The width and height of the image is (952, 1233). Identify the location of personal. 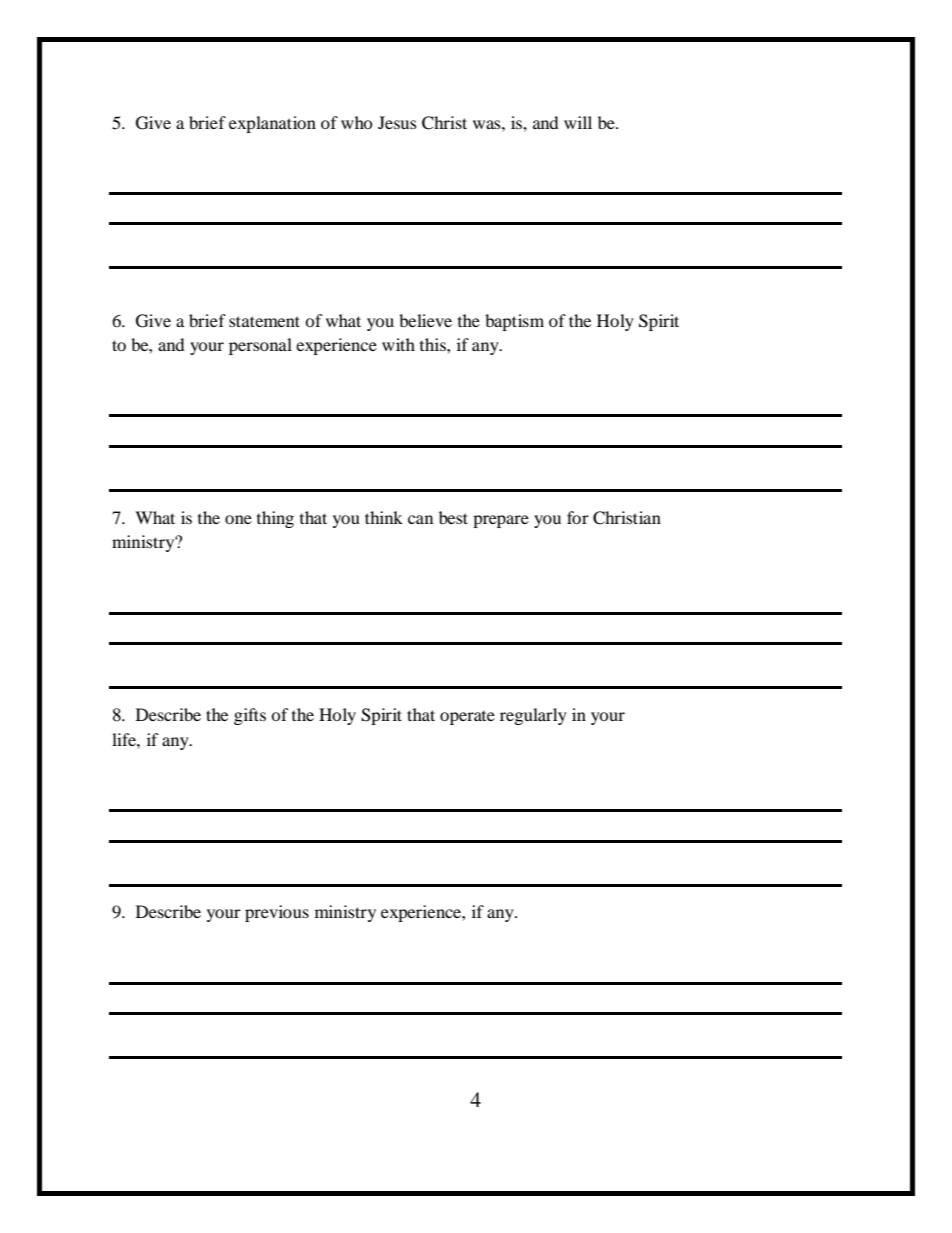
(260, 346).
